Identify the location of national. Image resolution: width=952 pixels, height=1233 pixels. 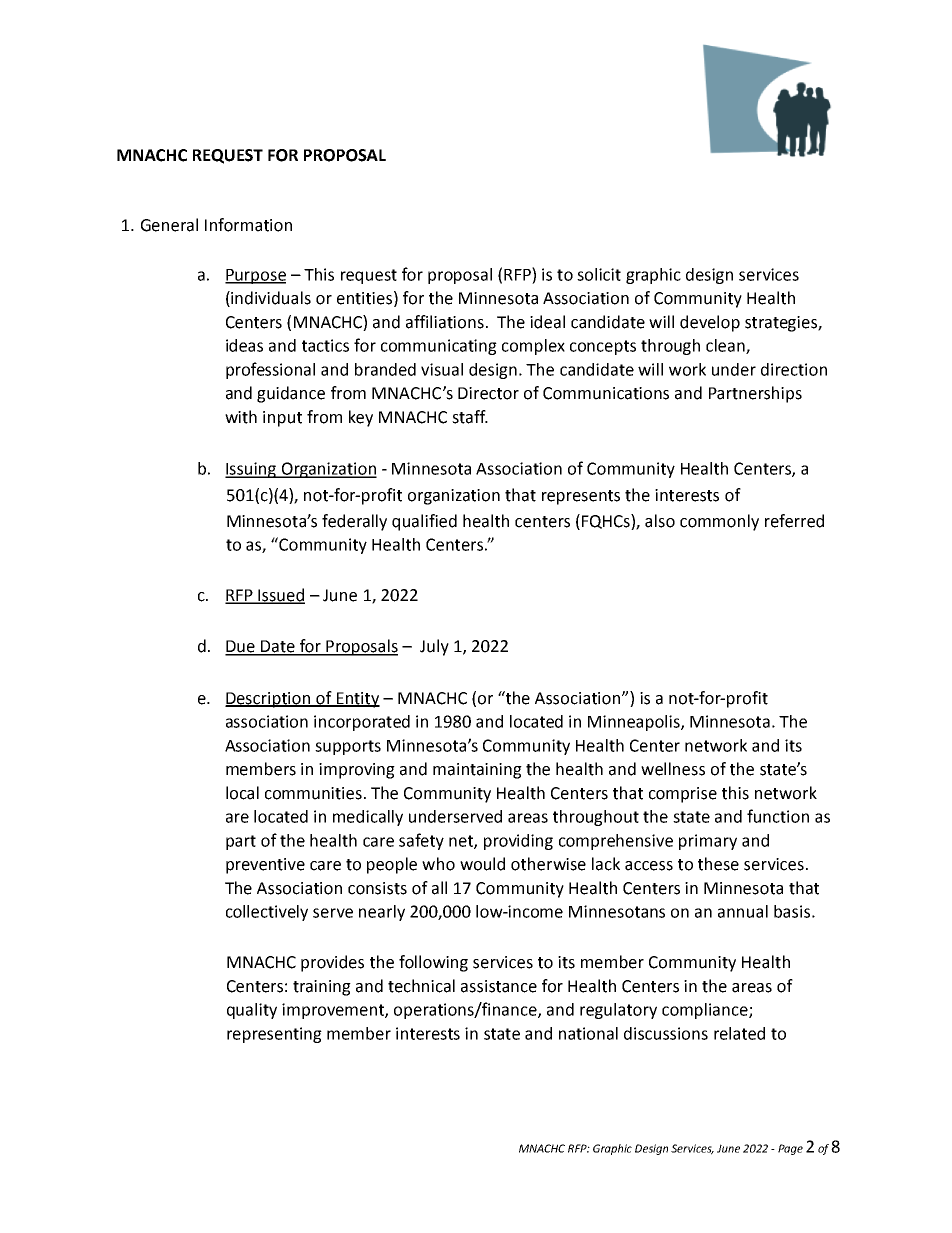
(588, 1033).
